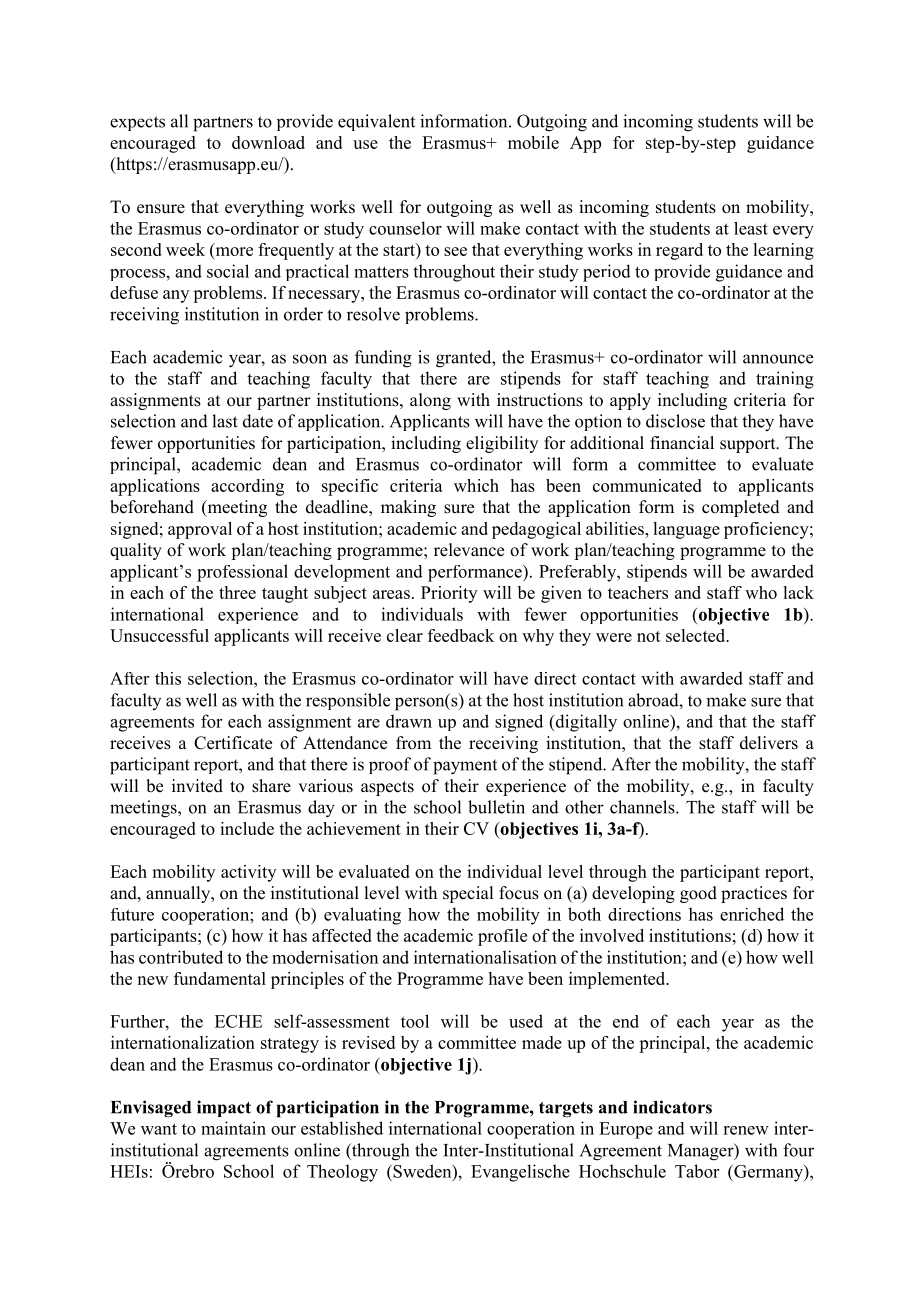 Image resolution: width=924 pixels, height=1308 pixels. What do you see at coordinates (643, 807) in the page?
I see `channels` at bounding box center [643, 807].
